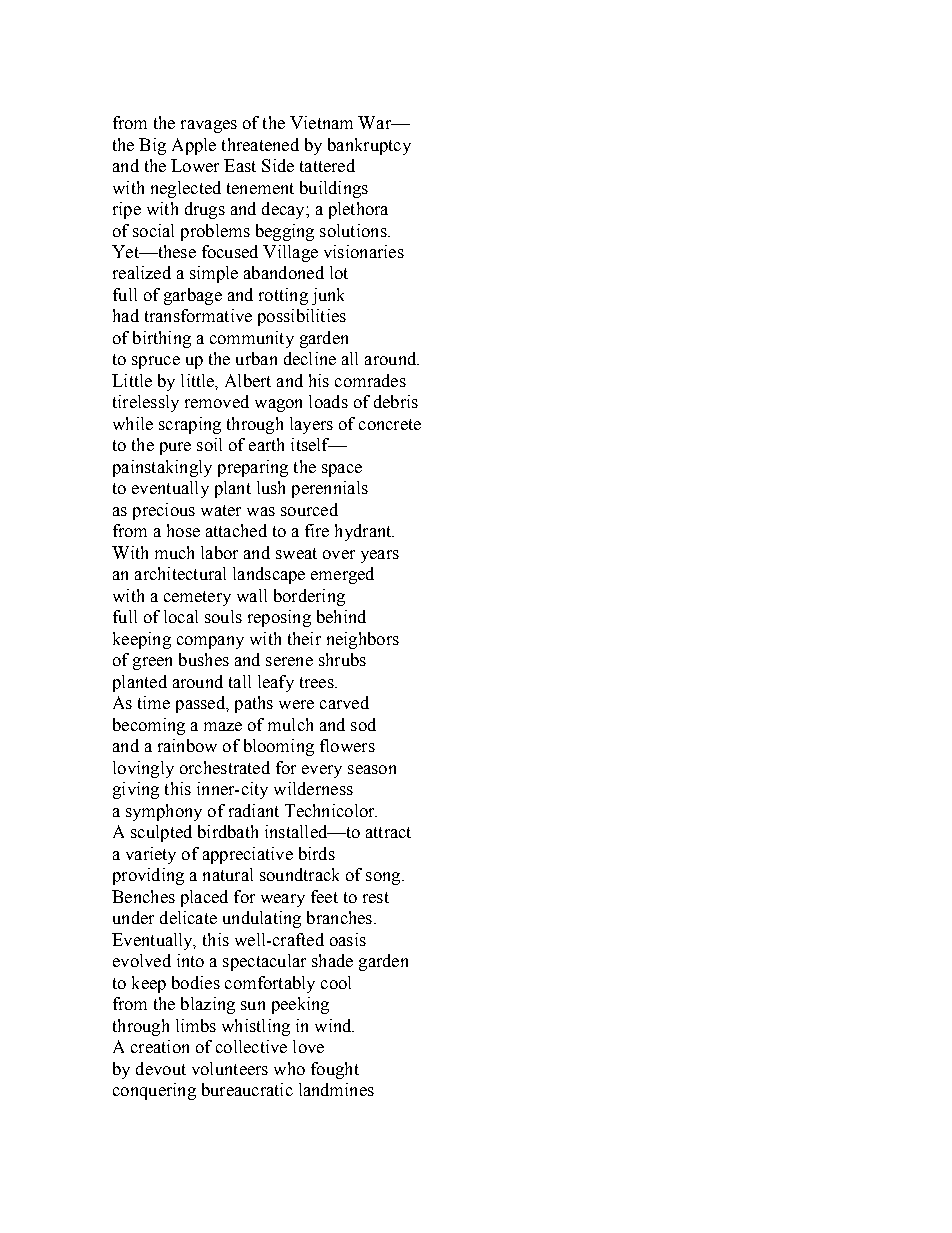 This document has height=1233, width=952. What do you see at coordinates (369, 146) in the document?
I see `bankruptcy` at bounding box center [369, 146].
